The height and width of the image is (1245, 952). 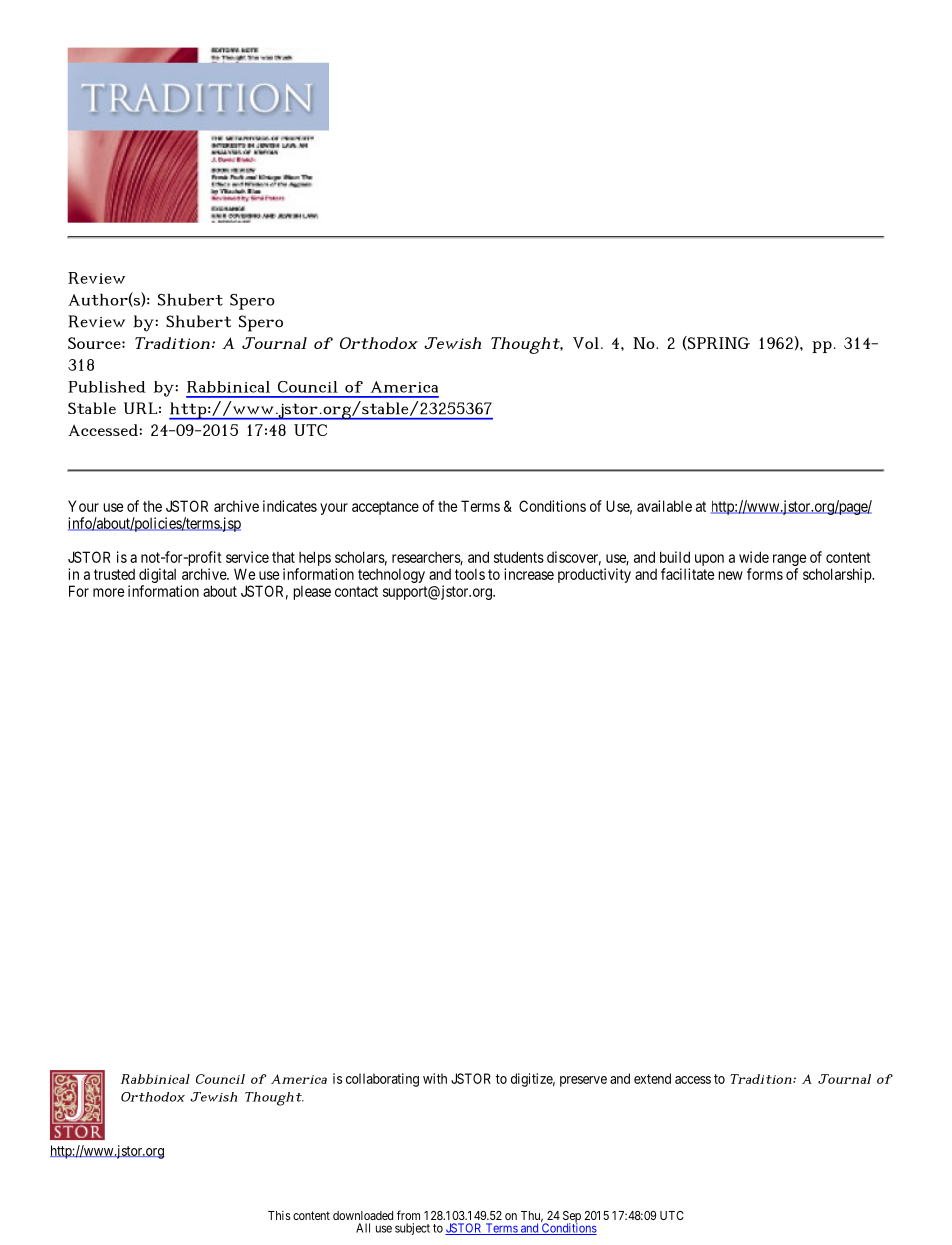 What do you see at coordinates (687, 574) in the image?
I see `facilitate` at bounding box center [687, 574].
